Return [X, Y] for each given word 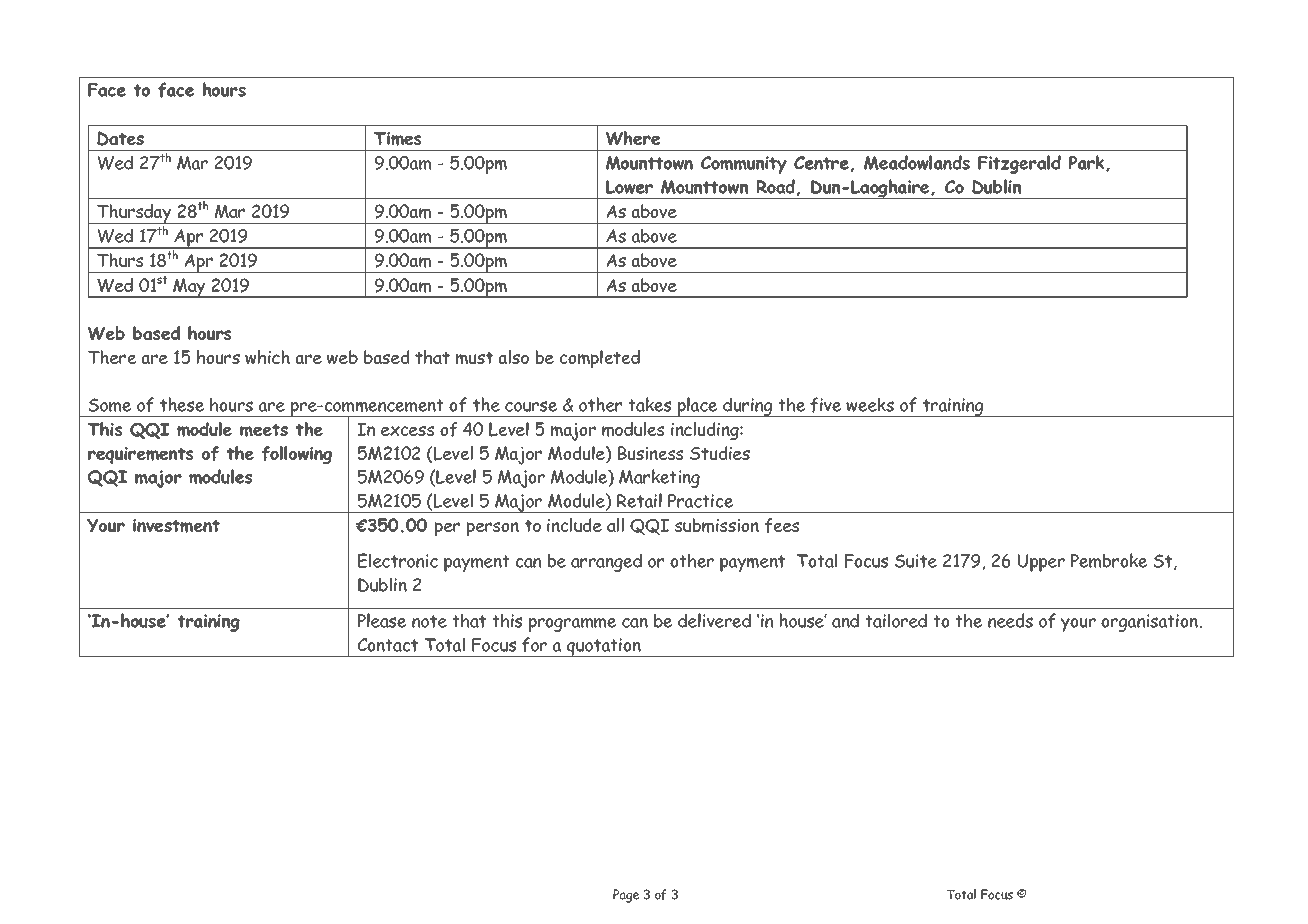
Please [382, 620]
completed [600, 359]
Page [626, 896]
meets [264, 430]
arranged [606, 562]
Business [650, 453]
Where [633, 138]
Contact [388, 645]
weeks [870, 404]
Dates [120, 138]
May [189, 288]
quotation [604, 647]
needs [1010, 620]
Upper [1041, 563]
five [825, 405]
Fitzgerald [1019, 164]
